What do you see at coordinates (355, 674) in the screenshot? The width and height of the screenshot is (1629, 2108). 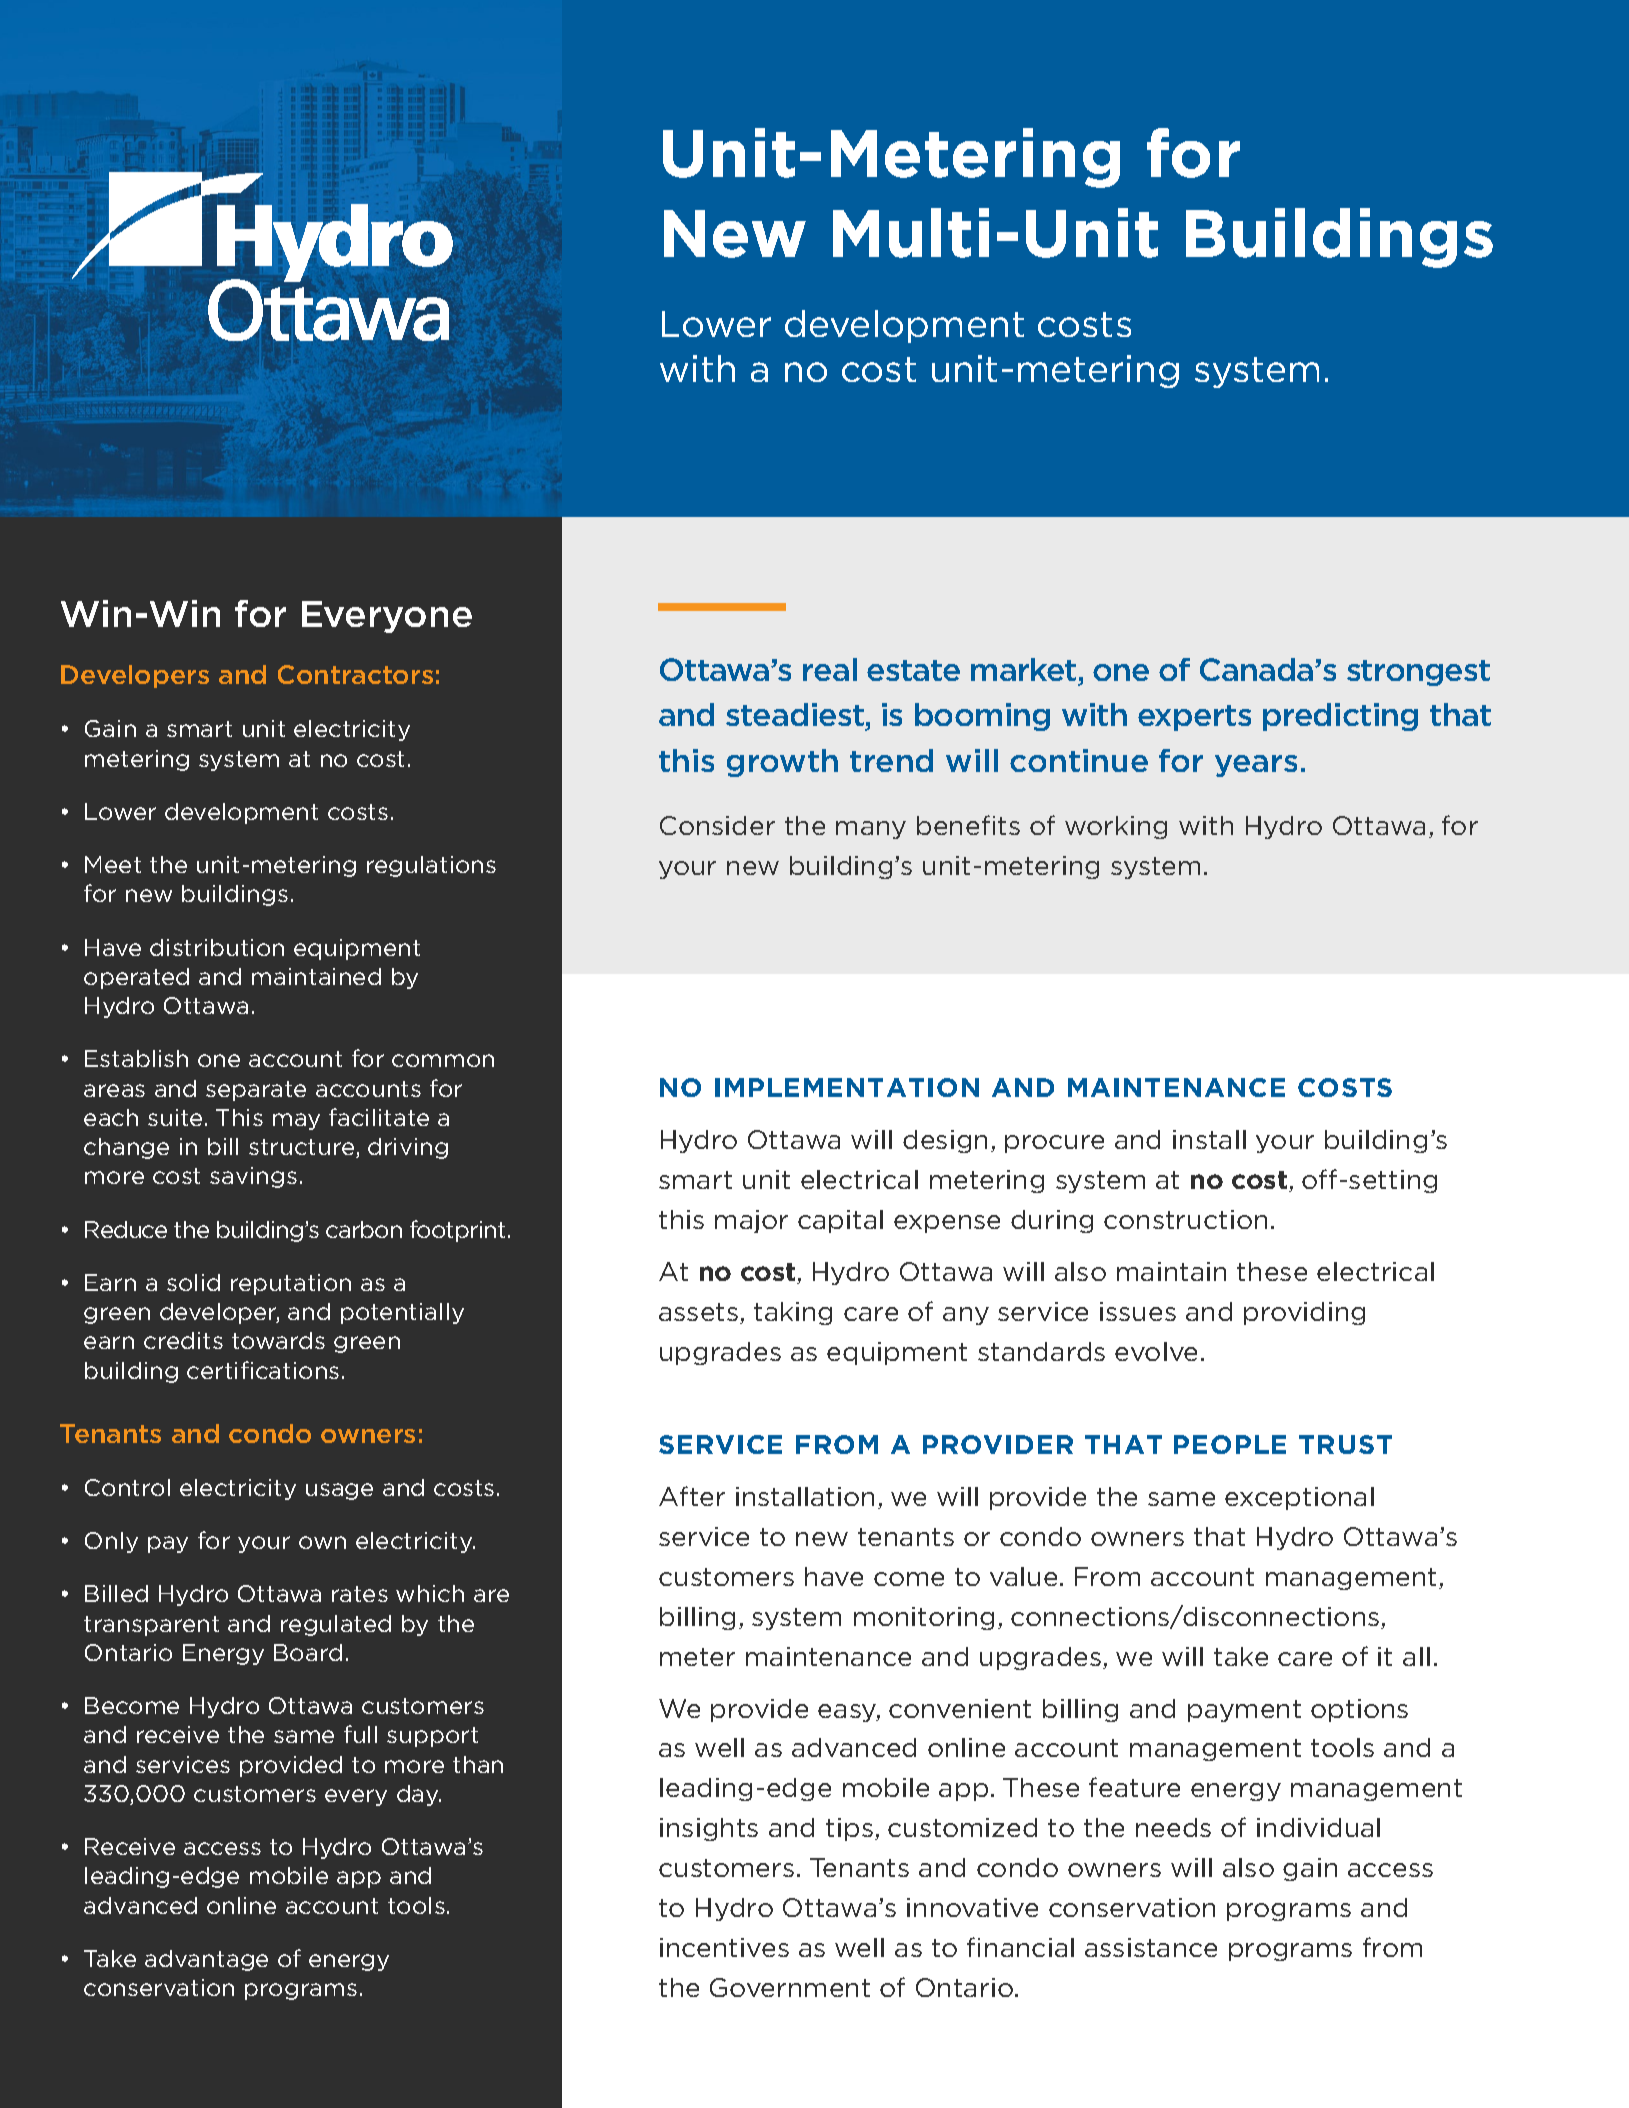 I see `Contractors` at bounding box center [355, 674].
